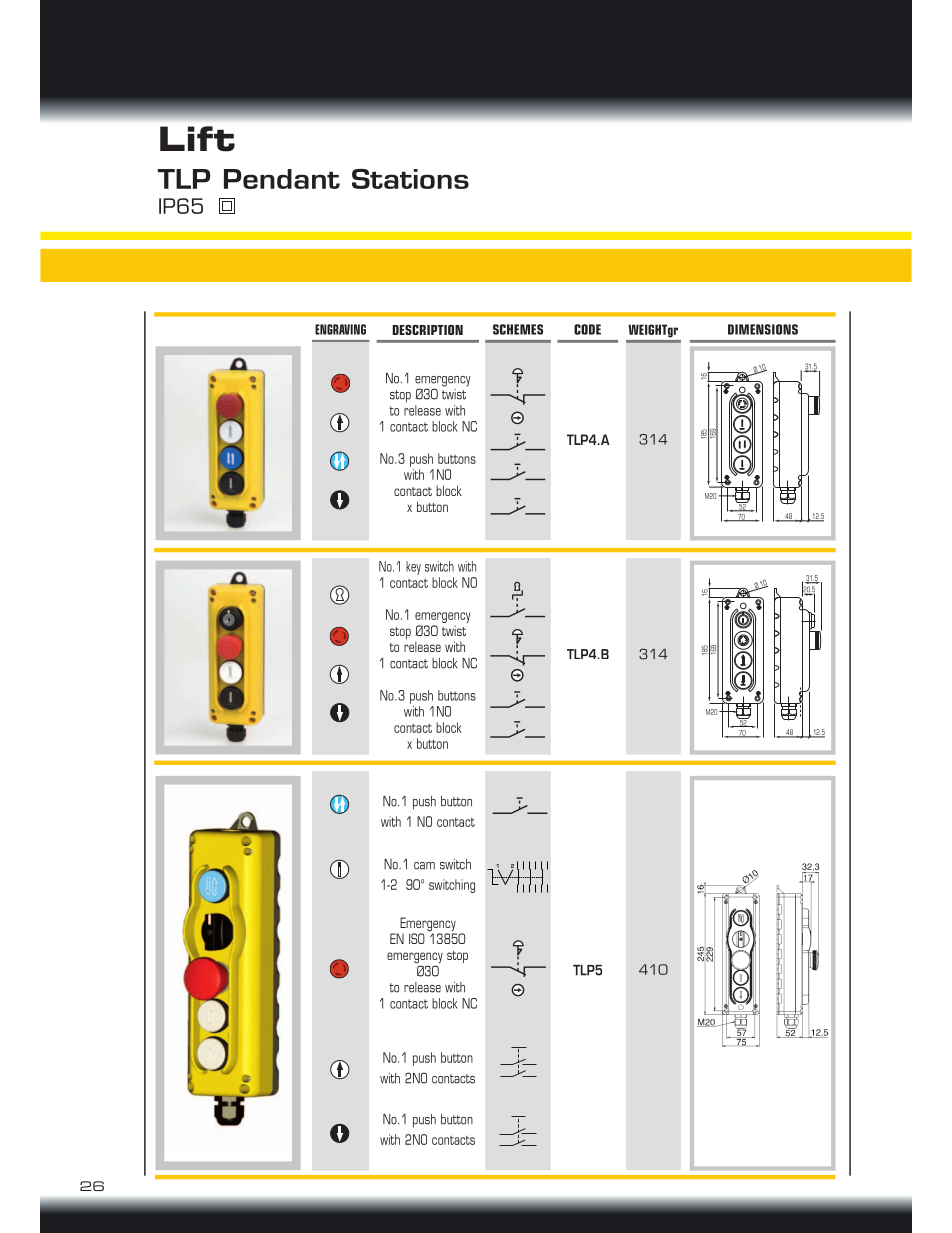  What do you see at coordinates (417, 938) in the screenshot?
I see `ISO` at bounding box center [417, 938].
